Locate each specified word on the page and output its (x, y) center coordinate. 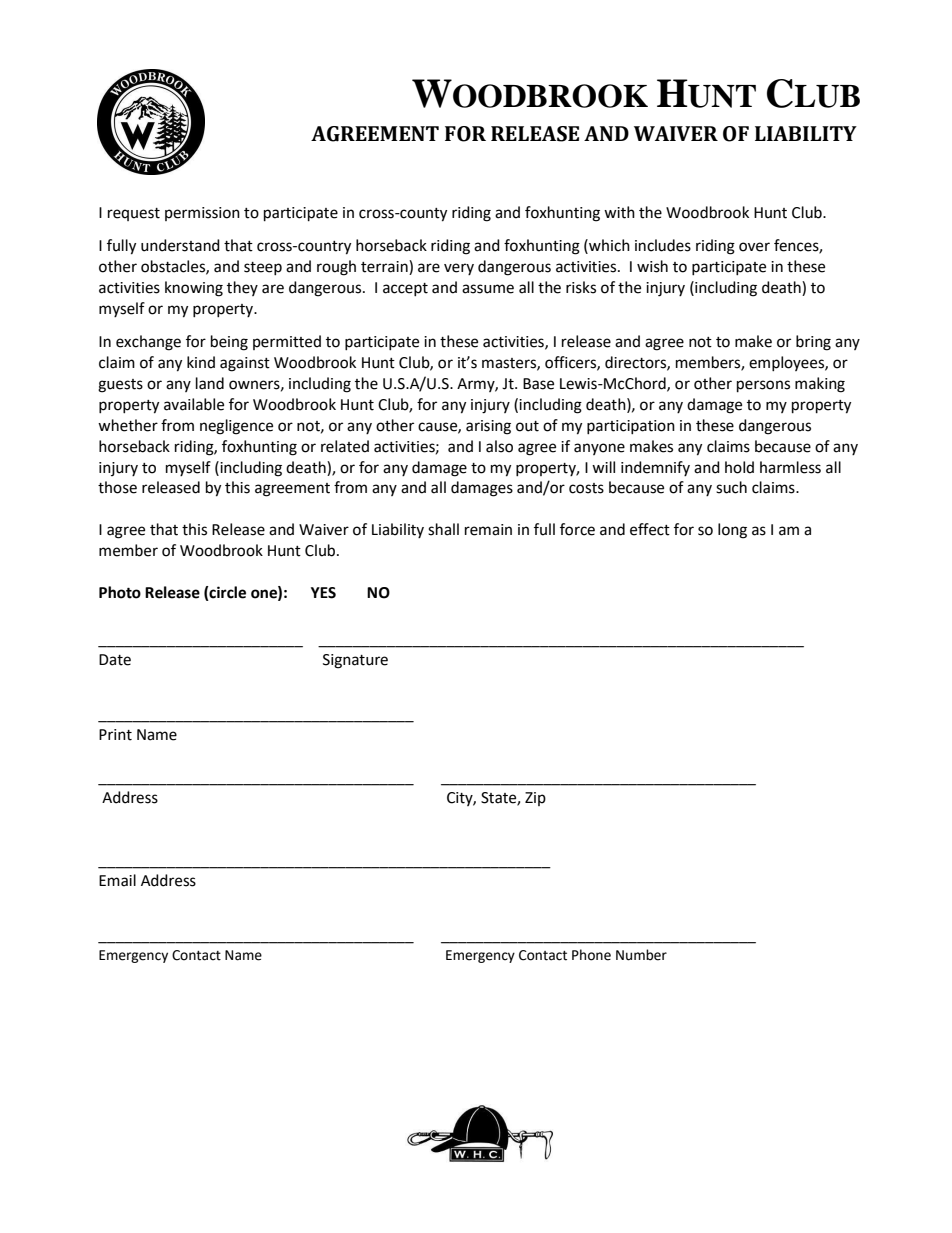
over (754, 247)
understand (180, 245)
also (499, 446)
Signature (355, 661)
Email (117, 880)
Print (115, 735)
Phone (591, 955)
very (459, 269)
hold (739, 467)
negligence (236, 427)
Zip (535, 799)
